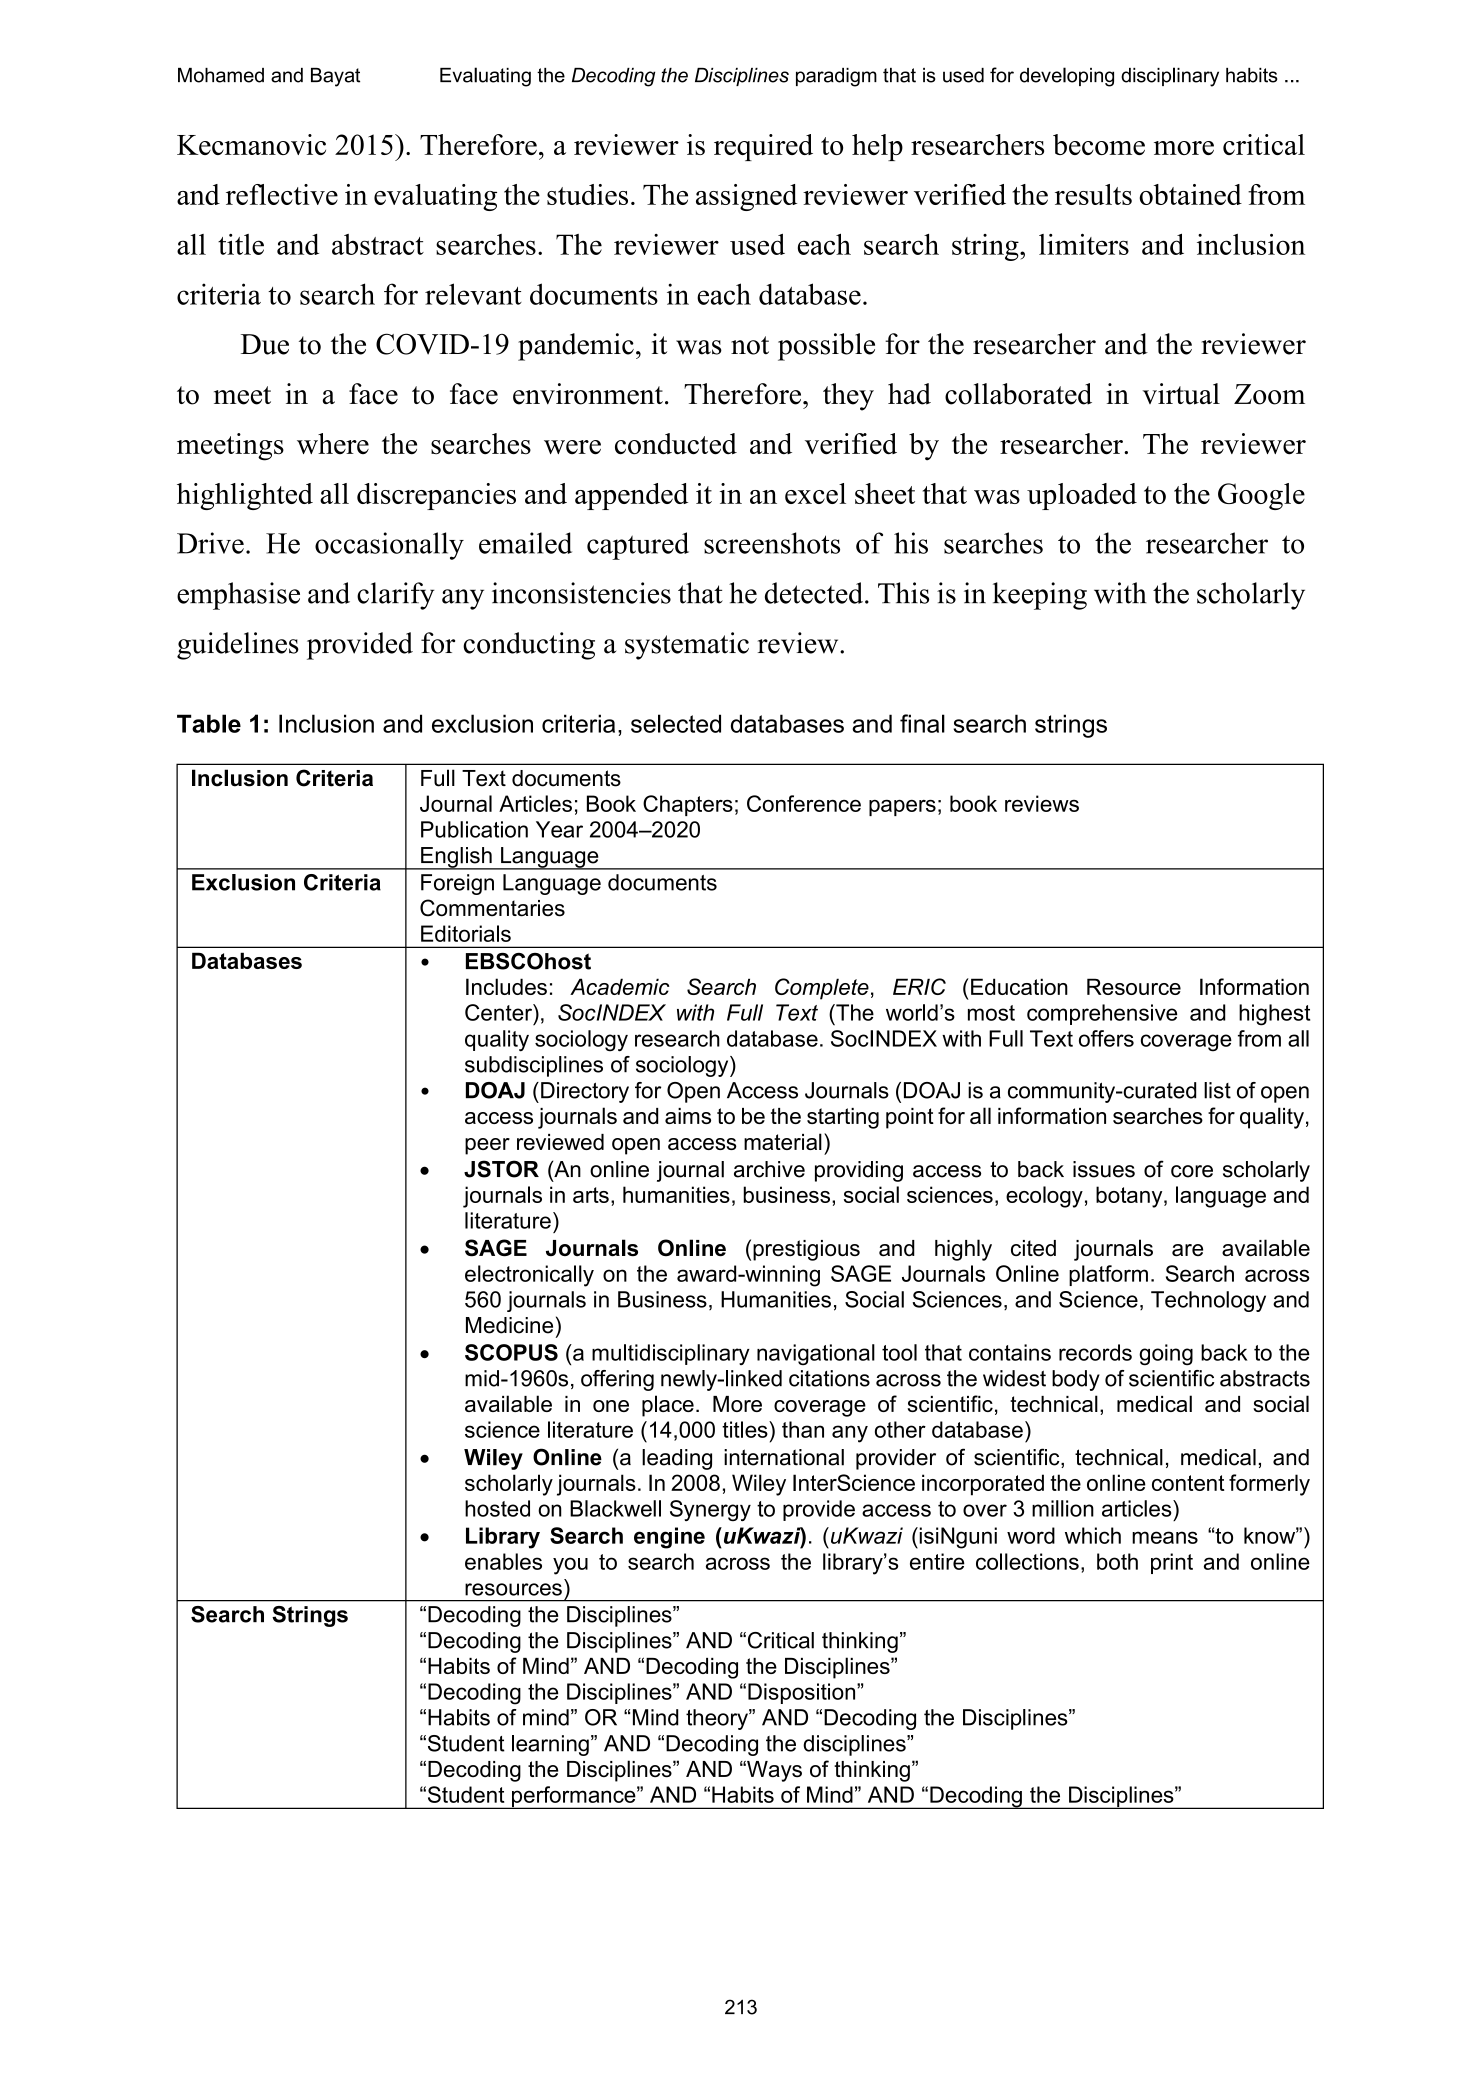  I want to click on reflective, so click(282, 194).
